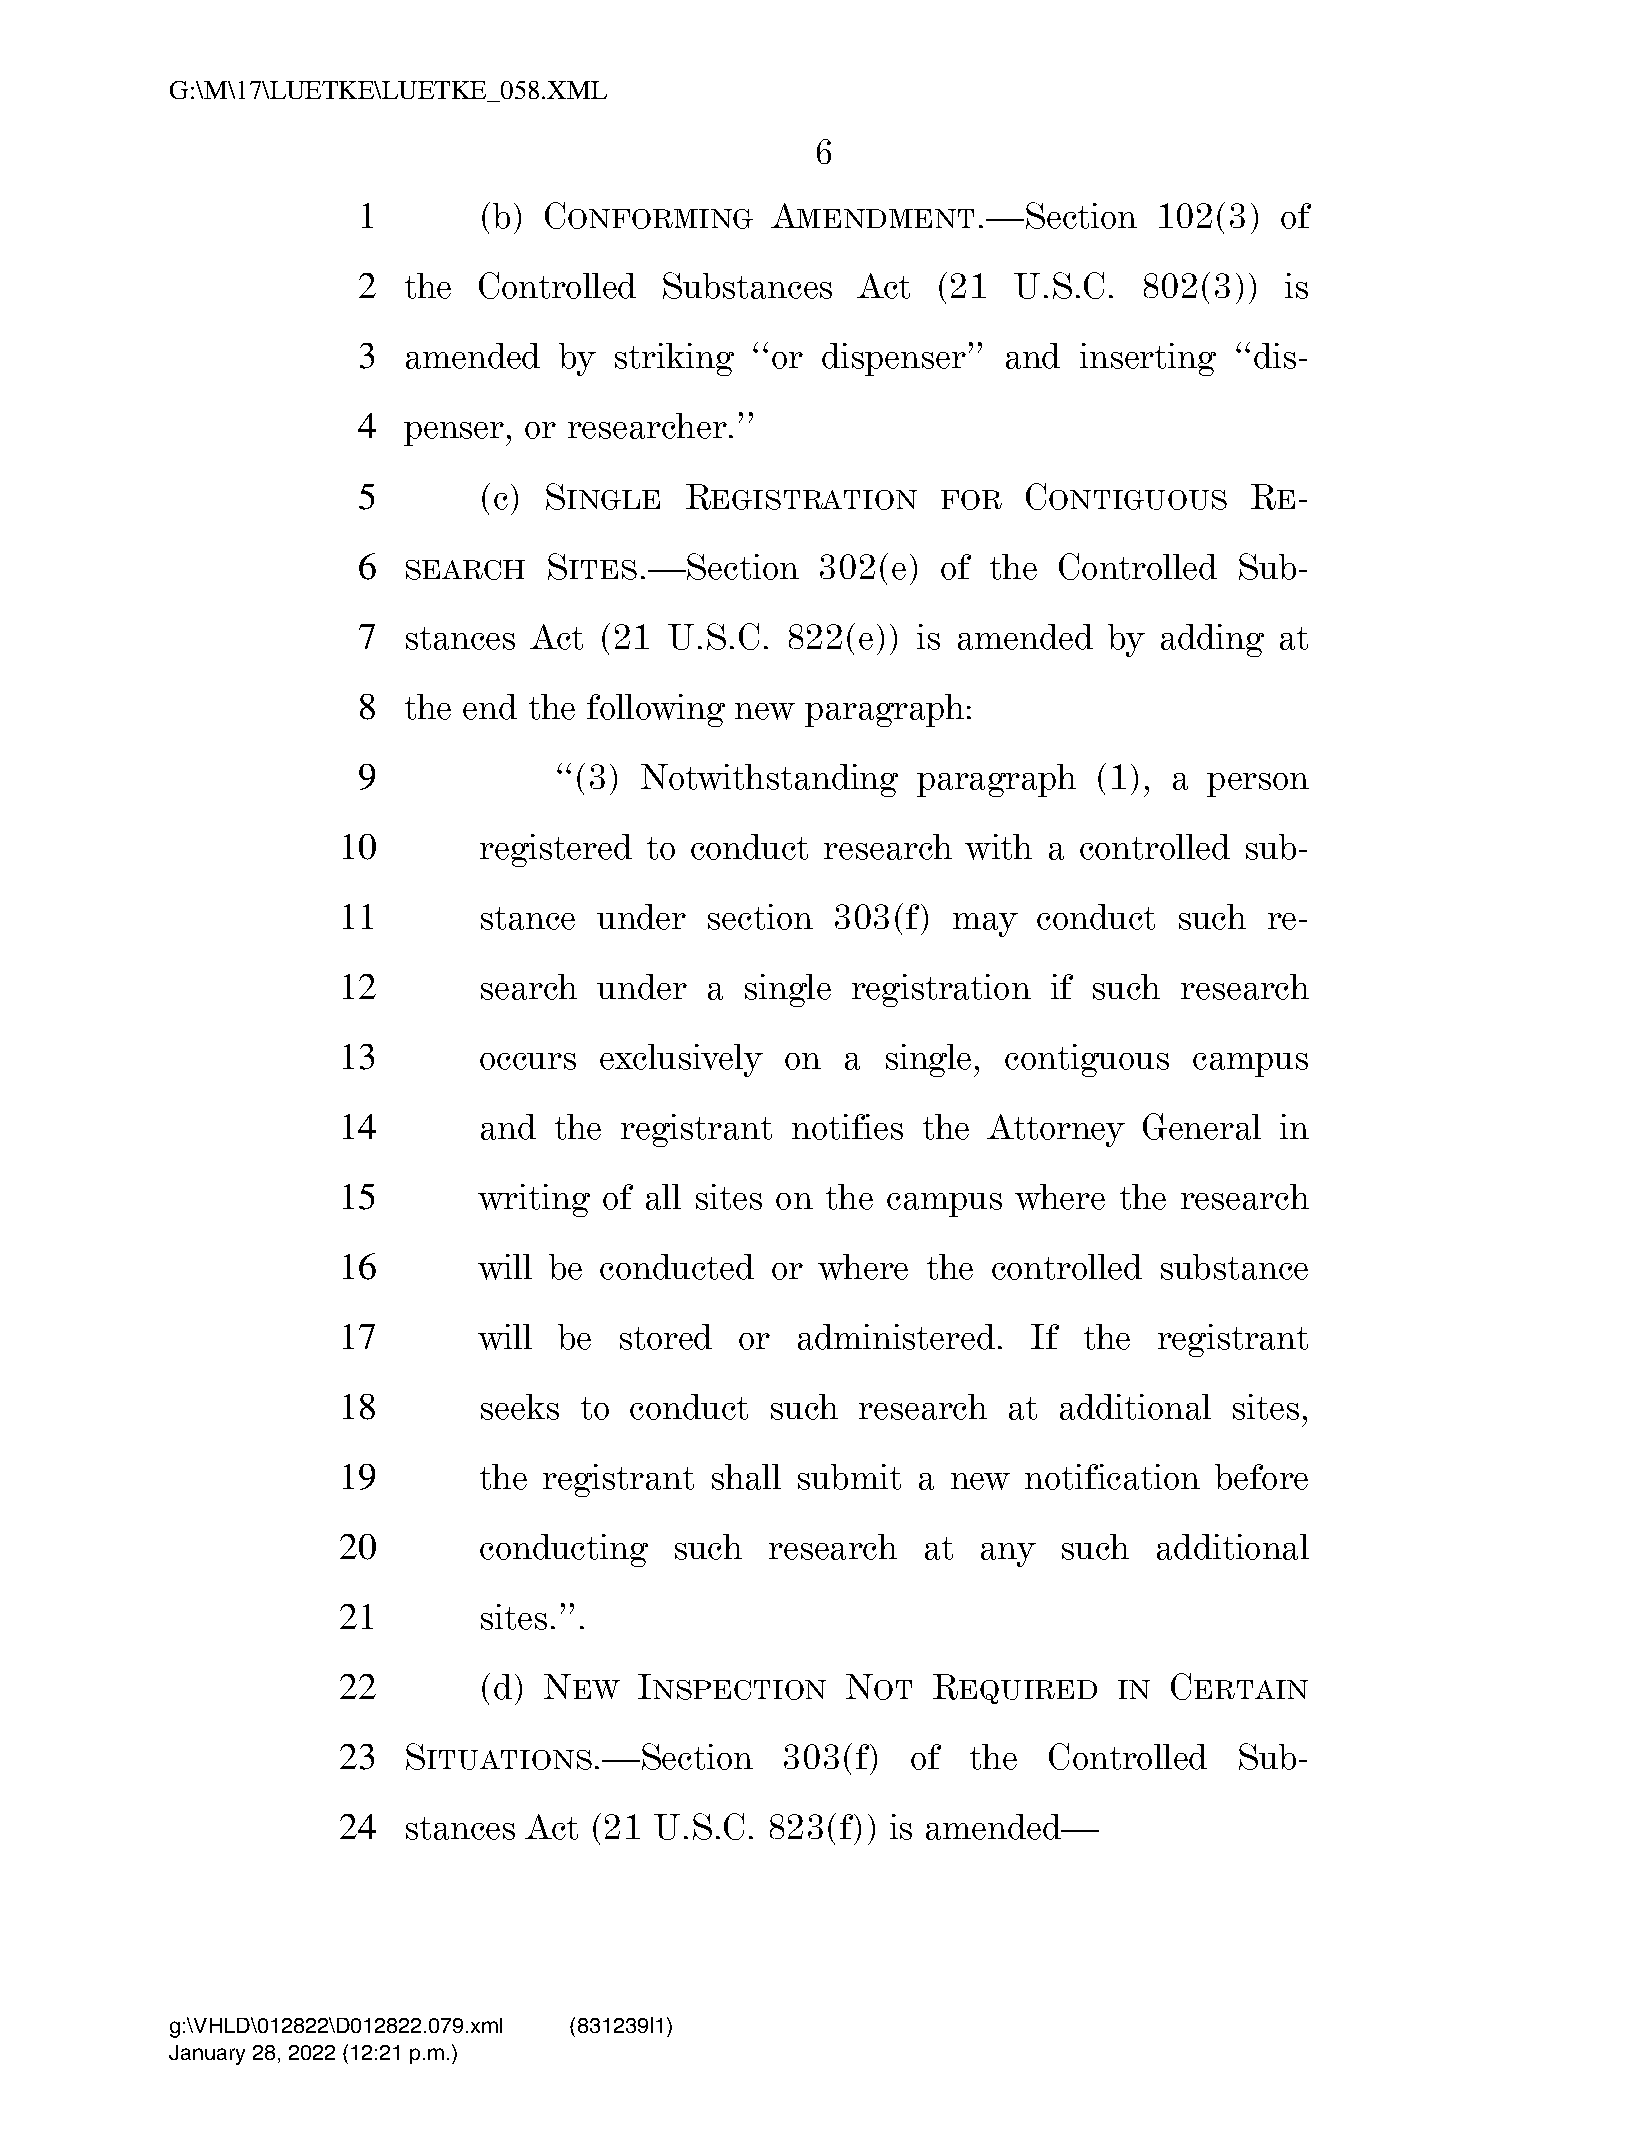 This screenshot has width=1649, height=2133. Describe the element at coordinates (674, 359) in the screenshot. I see `striking` at that location.
